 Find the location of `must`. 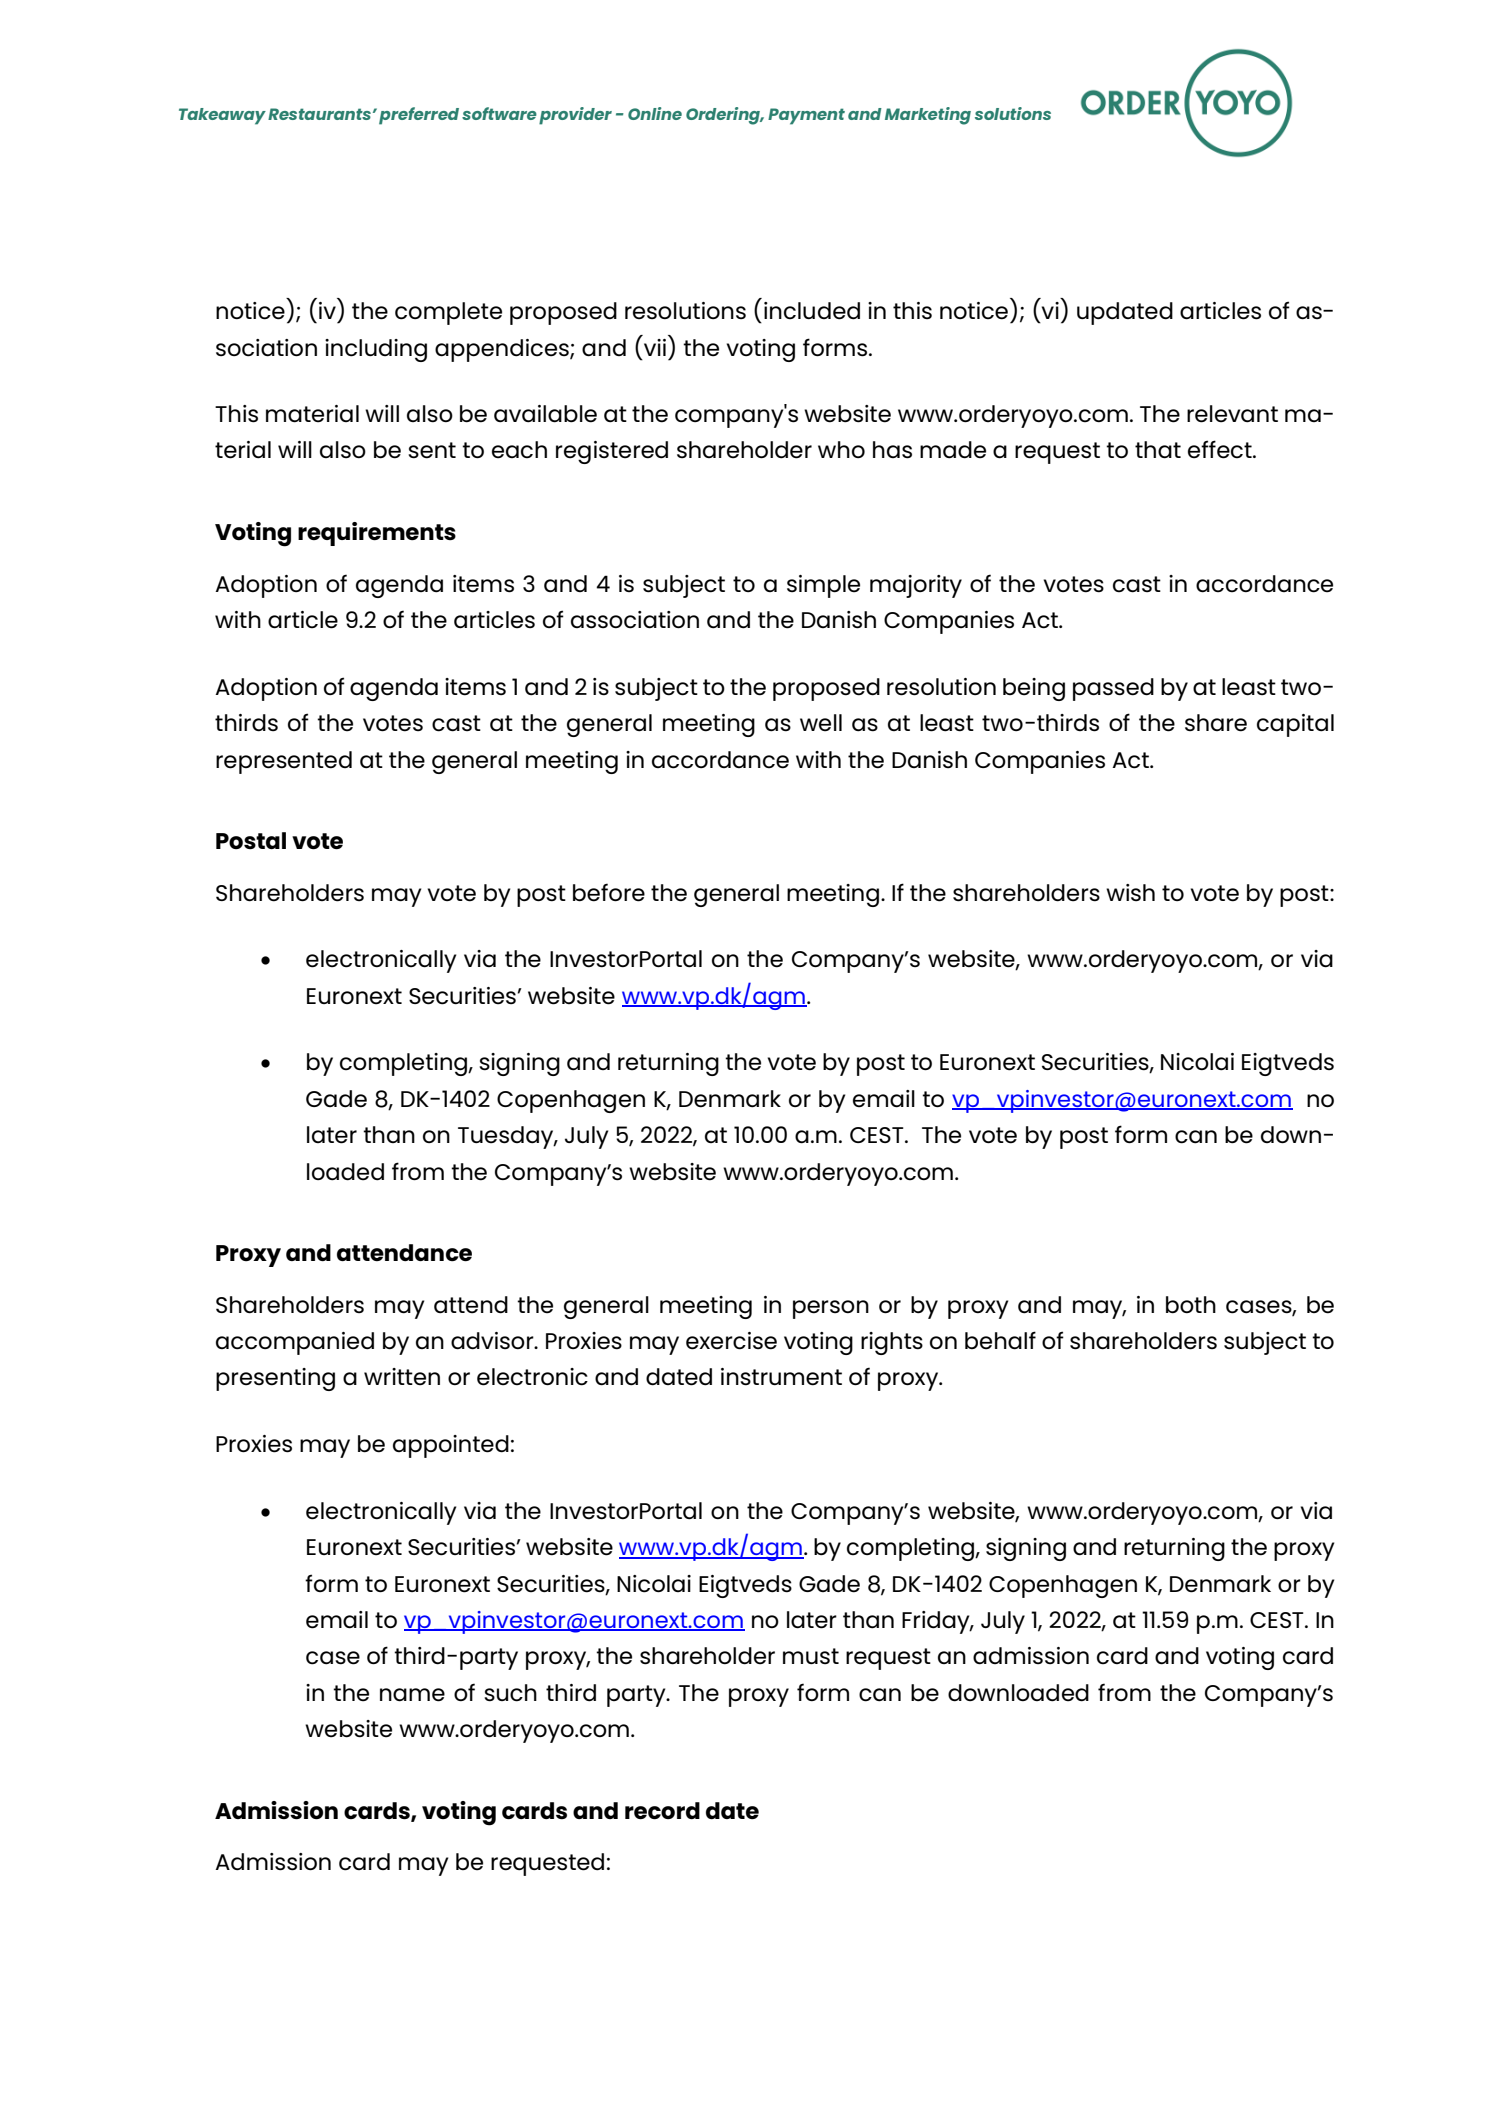

must is located at coordinates (811, 1656).
